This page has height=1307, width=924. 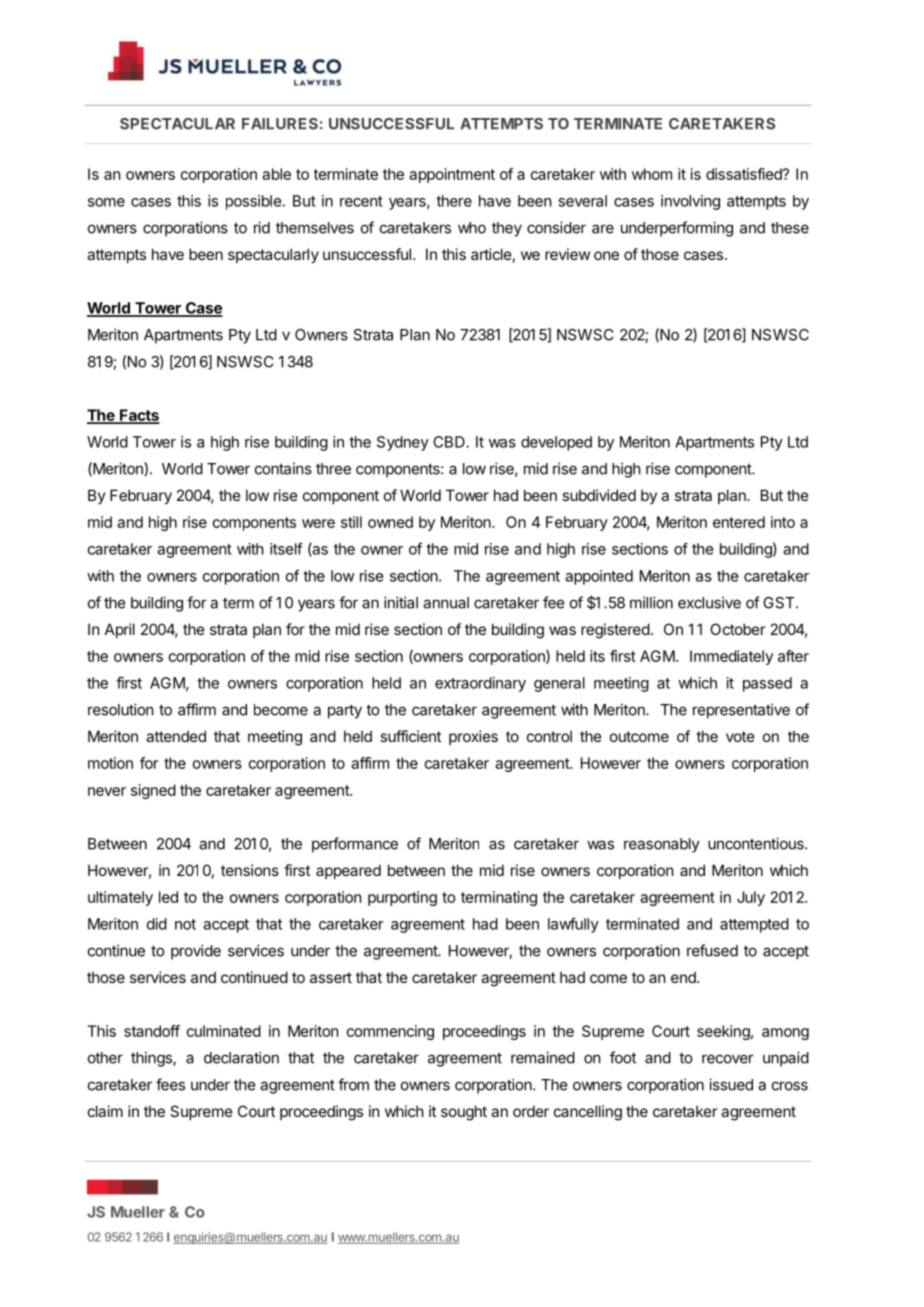 I want to click on able, so click(x=276, y=174).
